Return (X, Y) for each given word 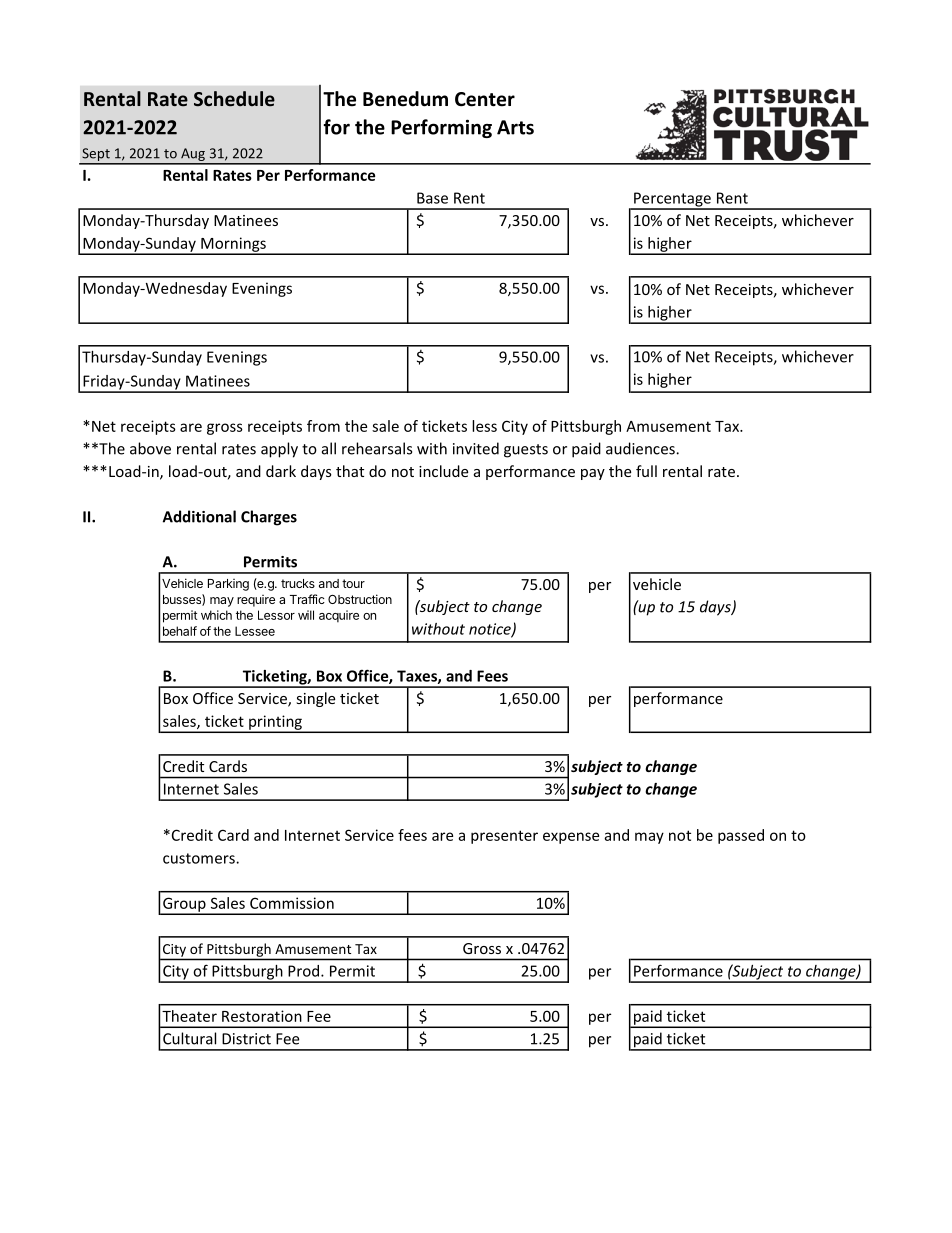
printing (275, 723)
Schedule (234, 99)
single (315, 699)
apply (279, 450)
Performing (441, 128)
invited (476, 448)
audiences (641, 448)
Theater (189, 1016)
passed (741, 836)
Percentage (672, 200)
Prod (305, 971)
